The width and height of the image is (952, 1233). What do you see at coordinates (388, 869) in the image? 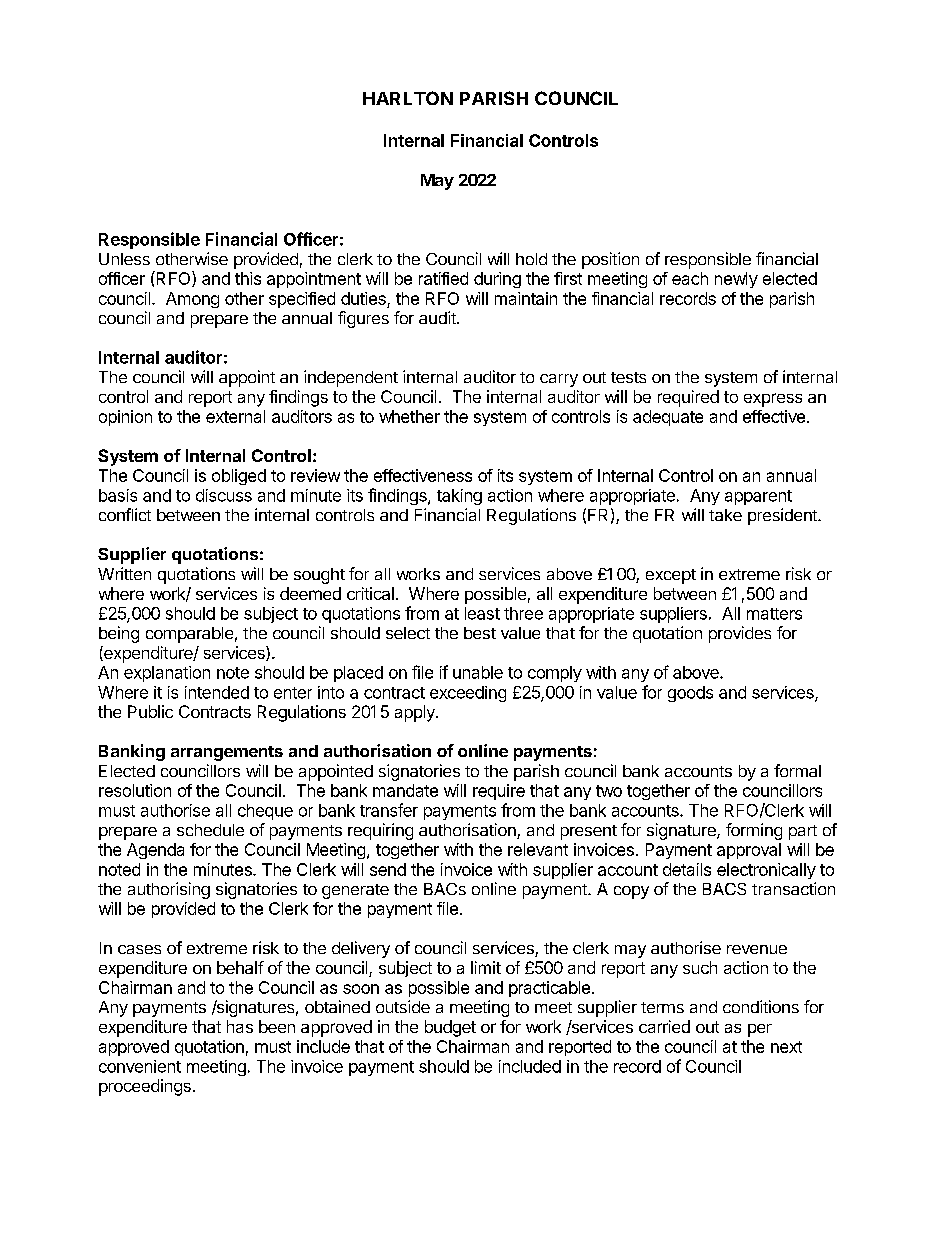
I see `send` at bounding box center [388, 869].
